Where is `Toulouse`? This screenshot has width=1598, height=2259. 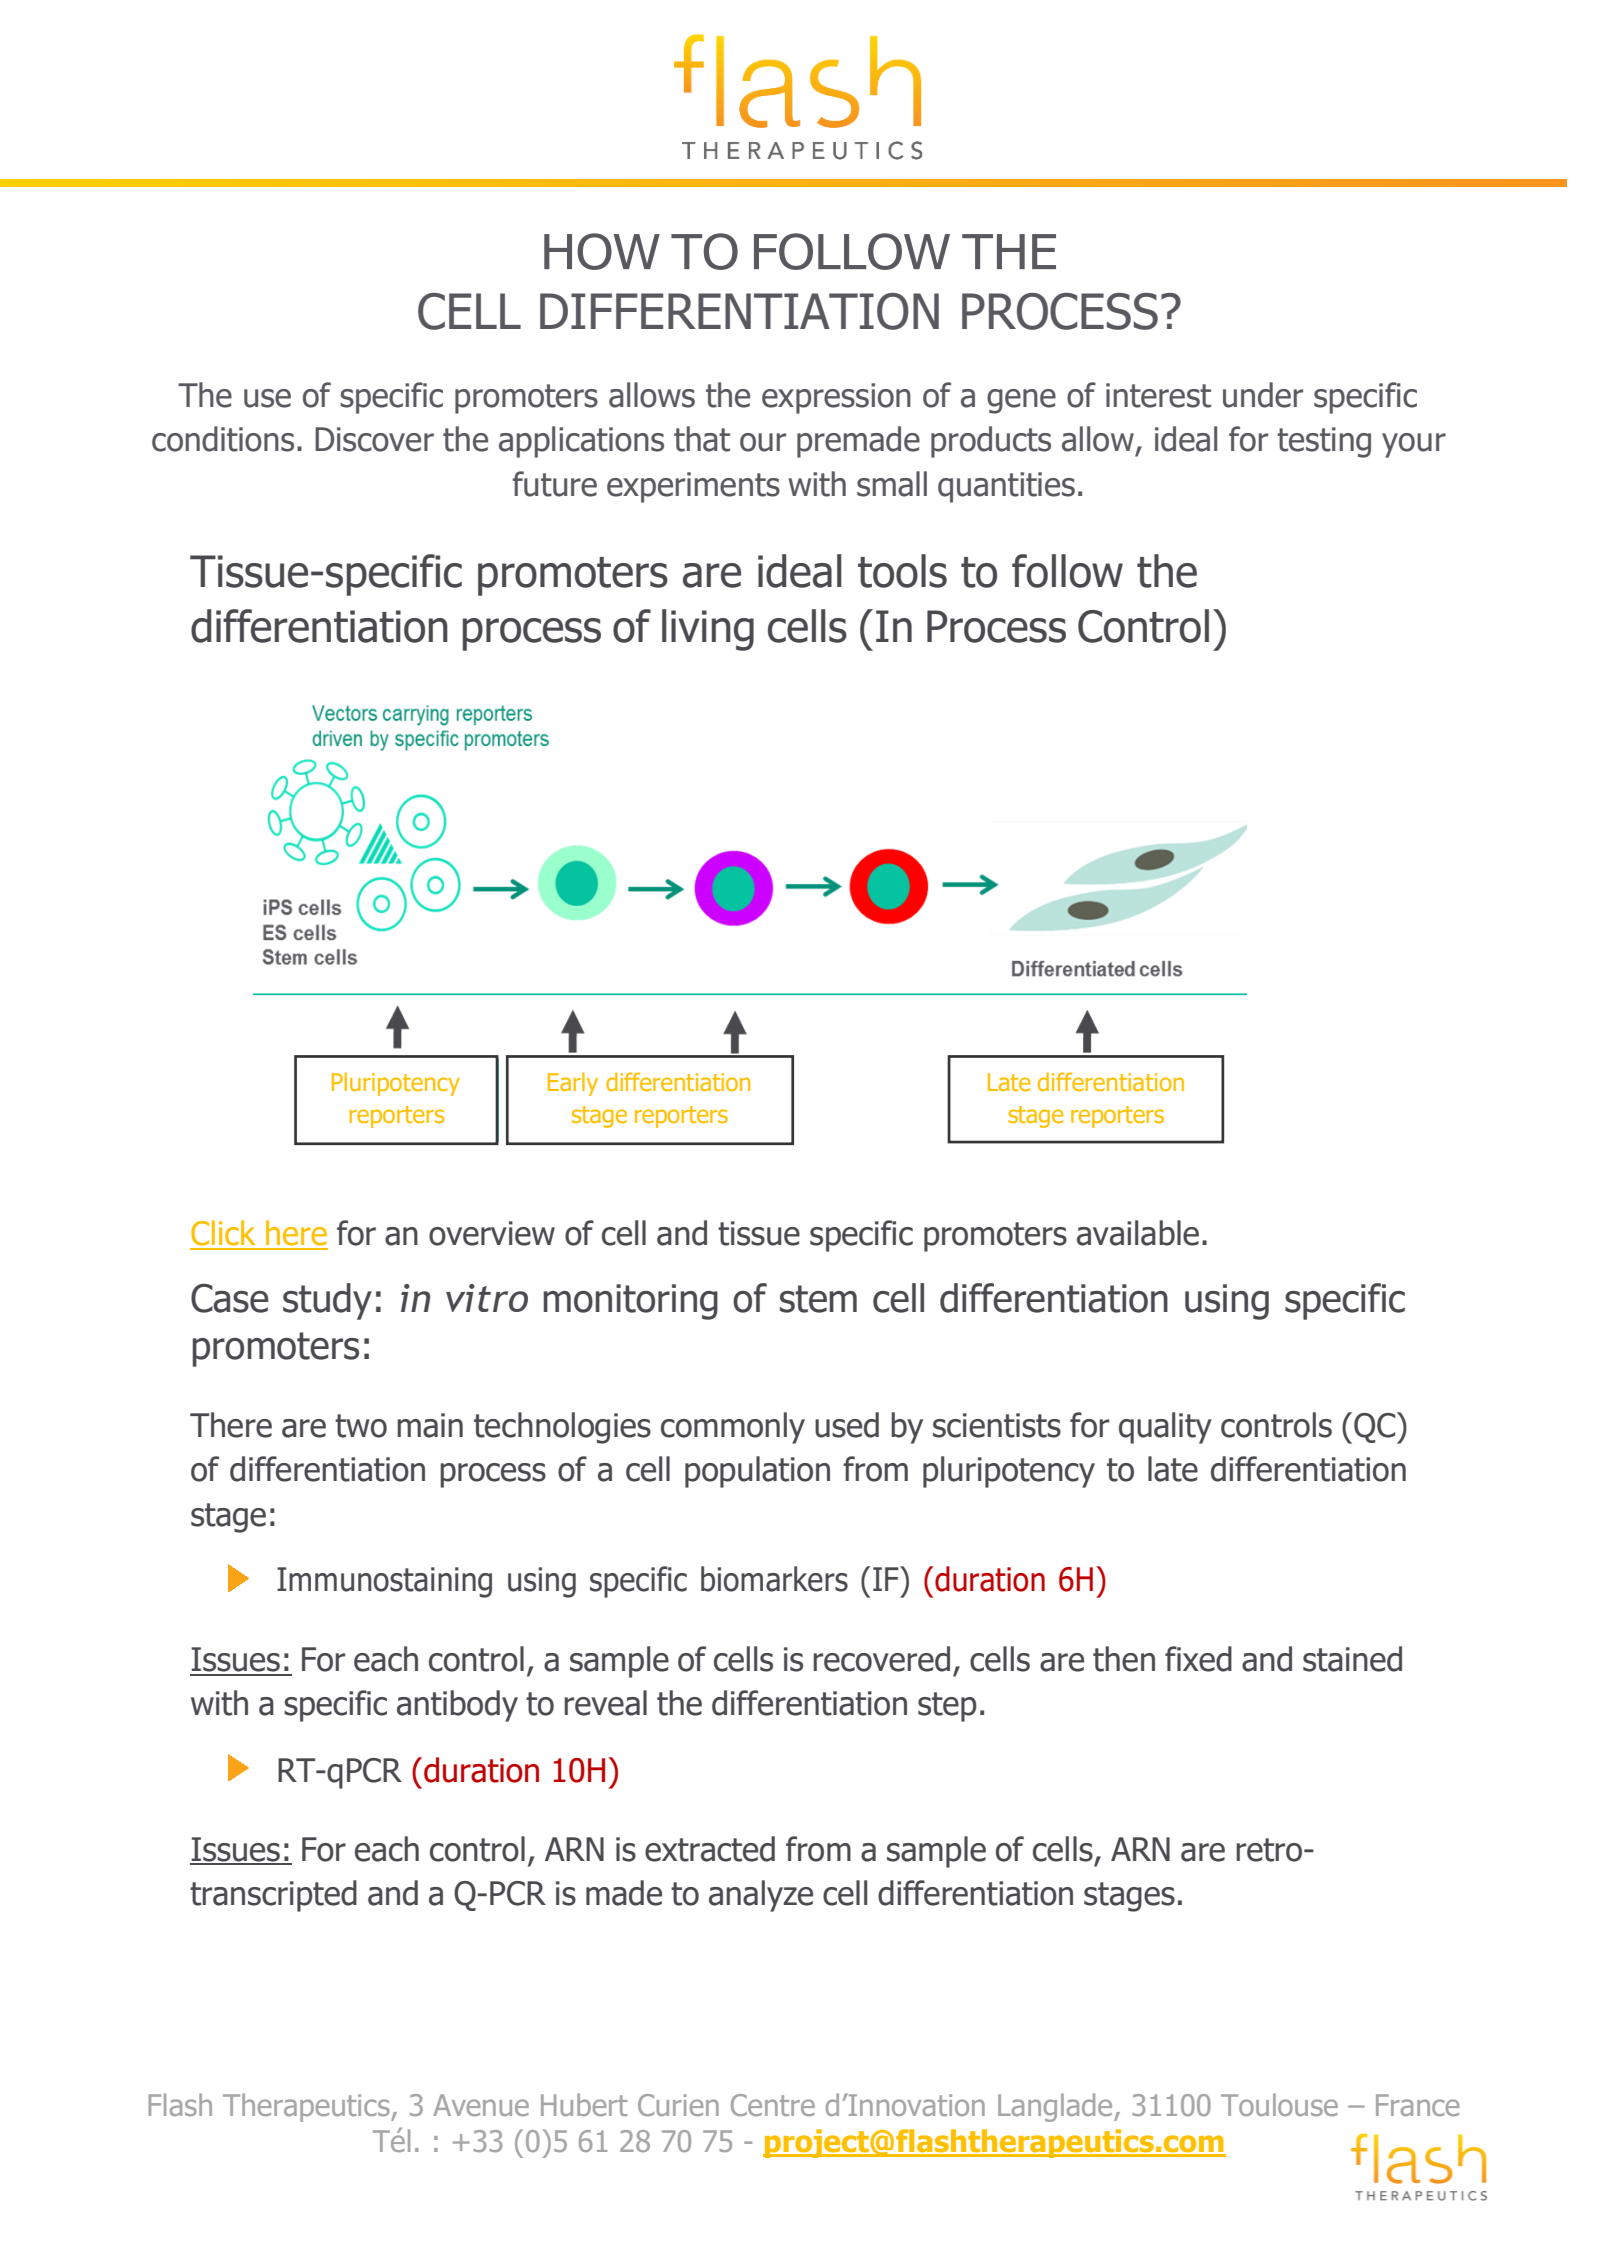 Toulouse is located at coordinates (1279, 2104).
